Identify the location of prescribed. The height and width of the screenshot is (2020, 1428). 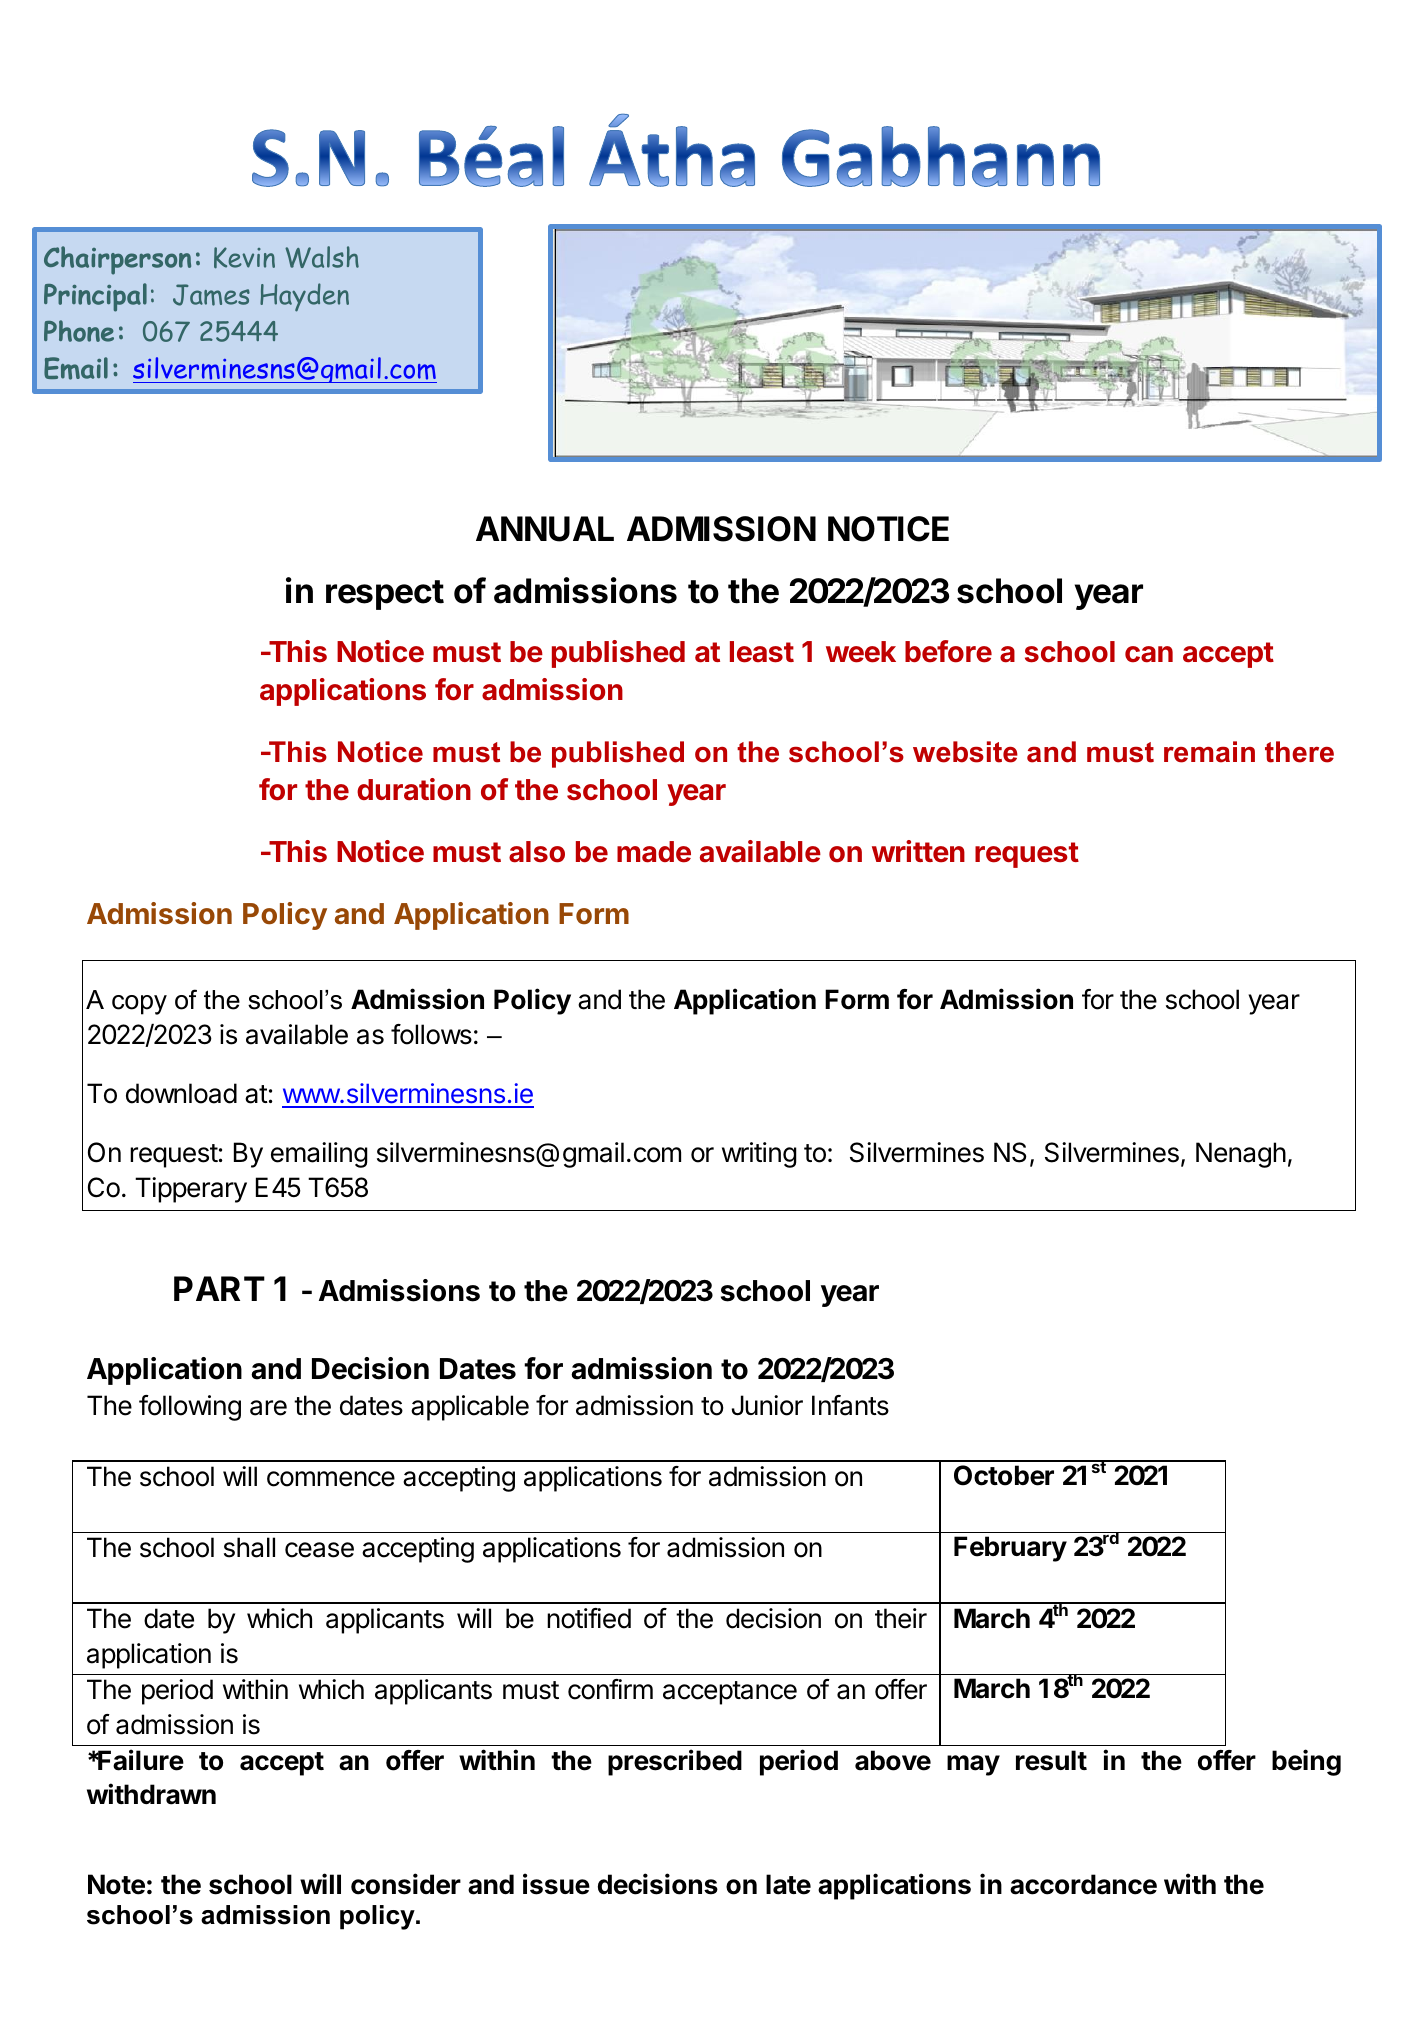
(675, 1762).
